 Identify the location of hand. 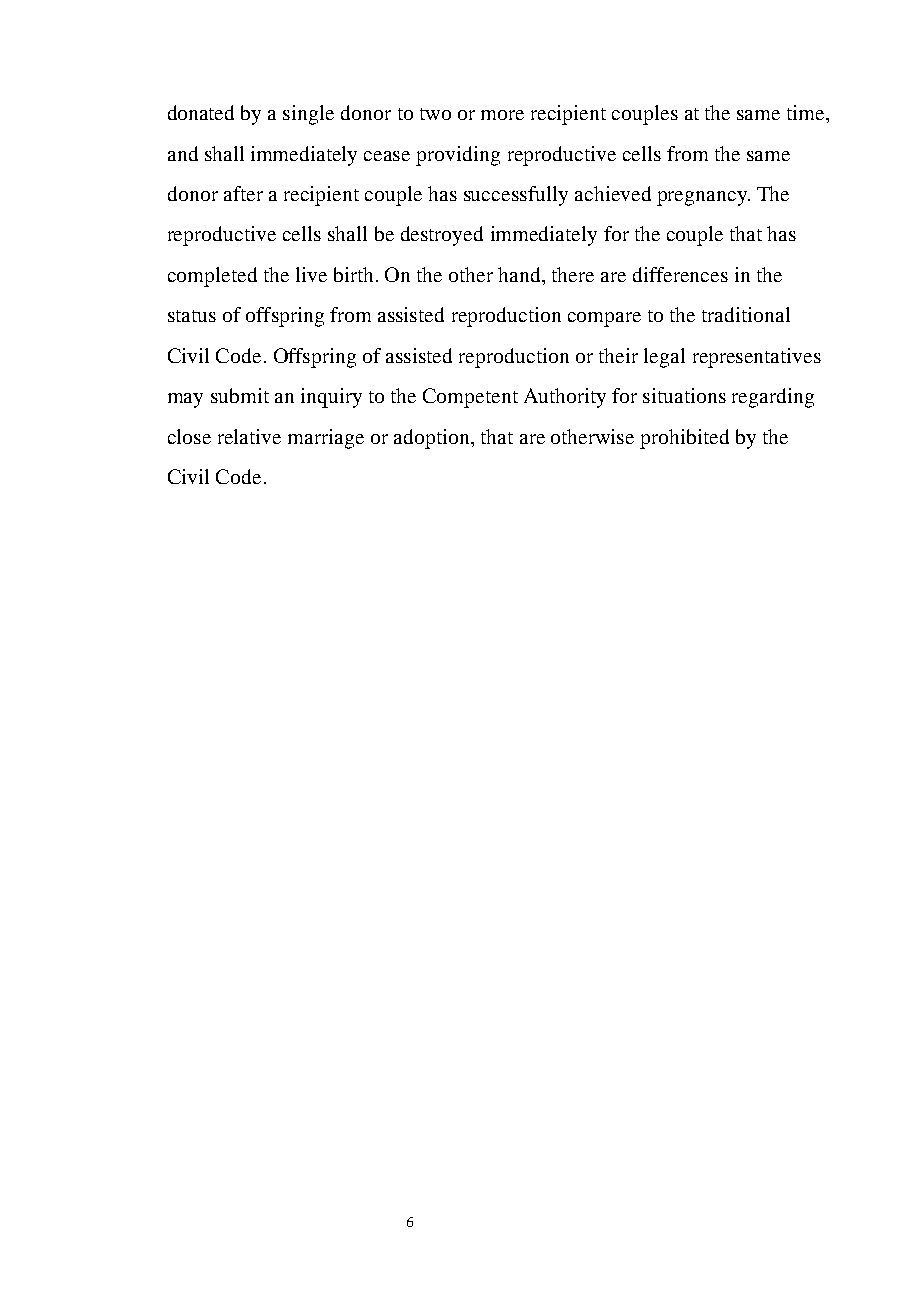
(520, 274).
